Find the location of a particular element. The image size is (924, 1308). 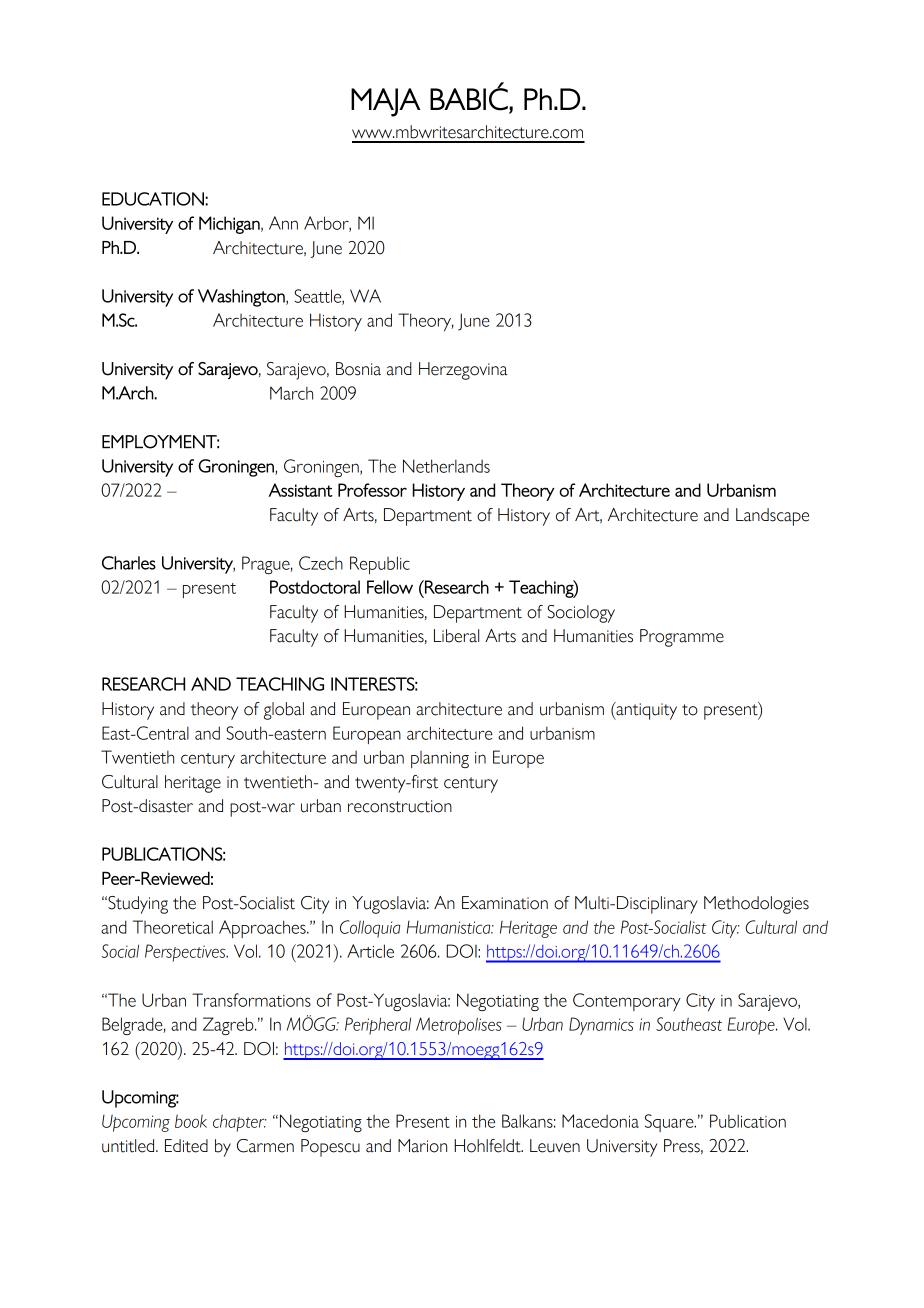

Charles is located at coordinates (129, 563).
